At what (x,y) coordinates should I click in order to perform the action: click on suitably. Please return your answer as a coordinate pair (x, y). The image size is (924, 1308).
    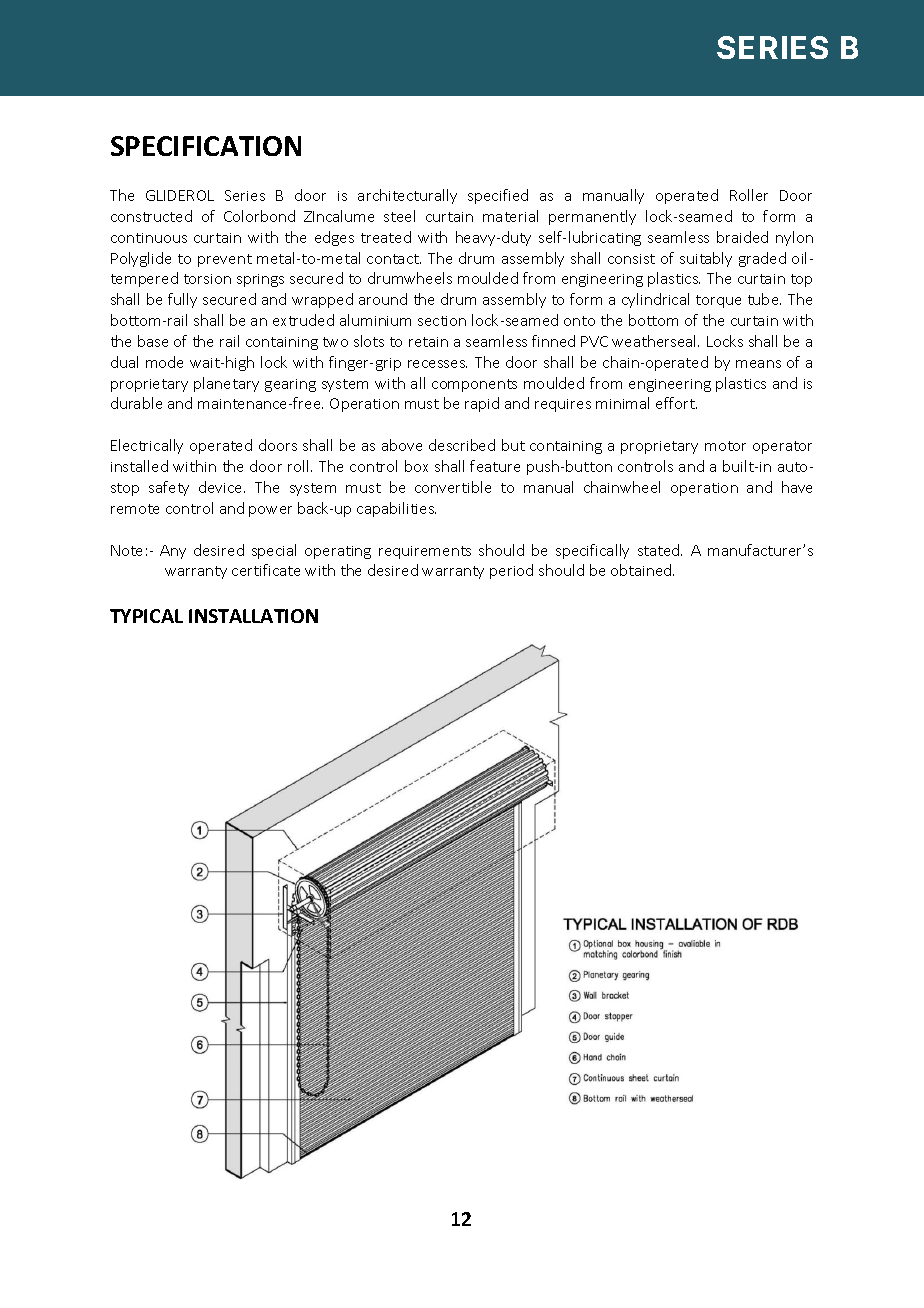
    Looking at the image, I should click on (706, 259).
